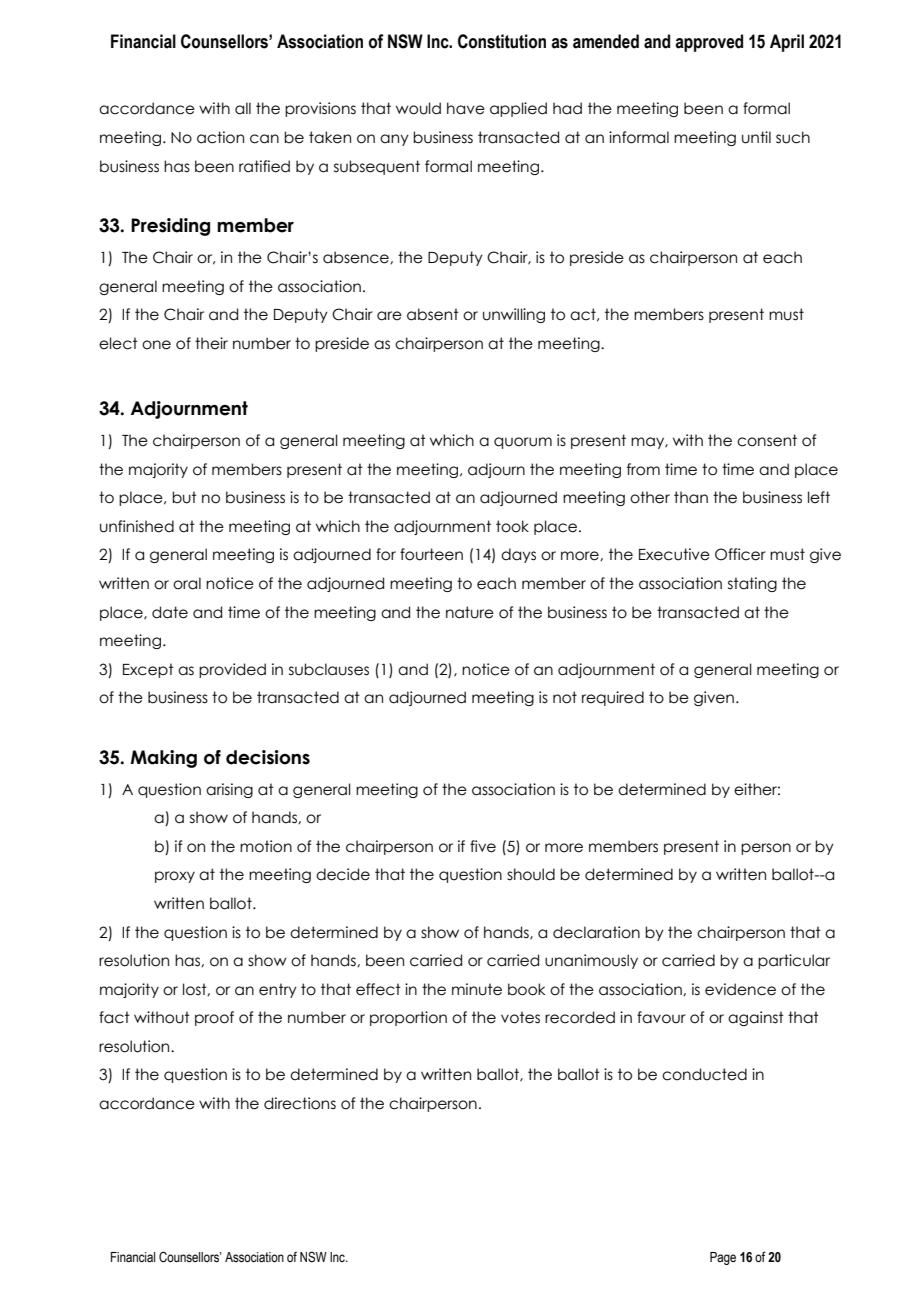  What do you see at coordinates (408, 1018) in the page?
I see `proportion` at bounding box center [408, 1018].
